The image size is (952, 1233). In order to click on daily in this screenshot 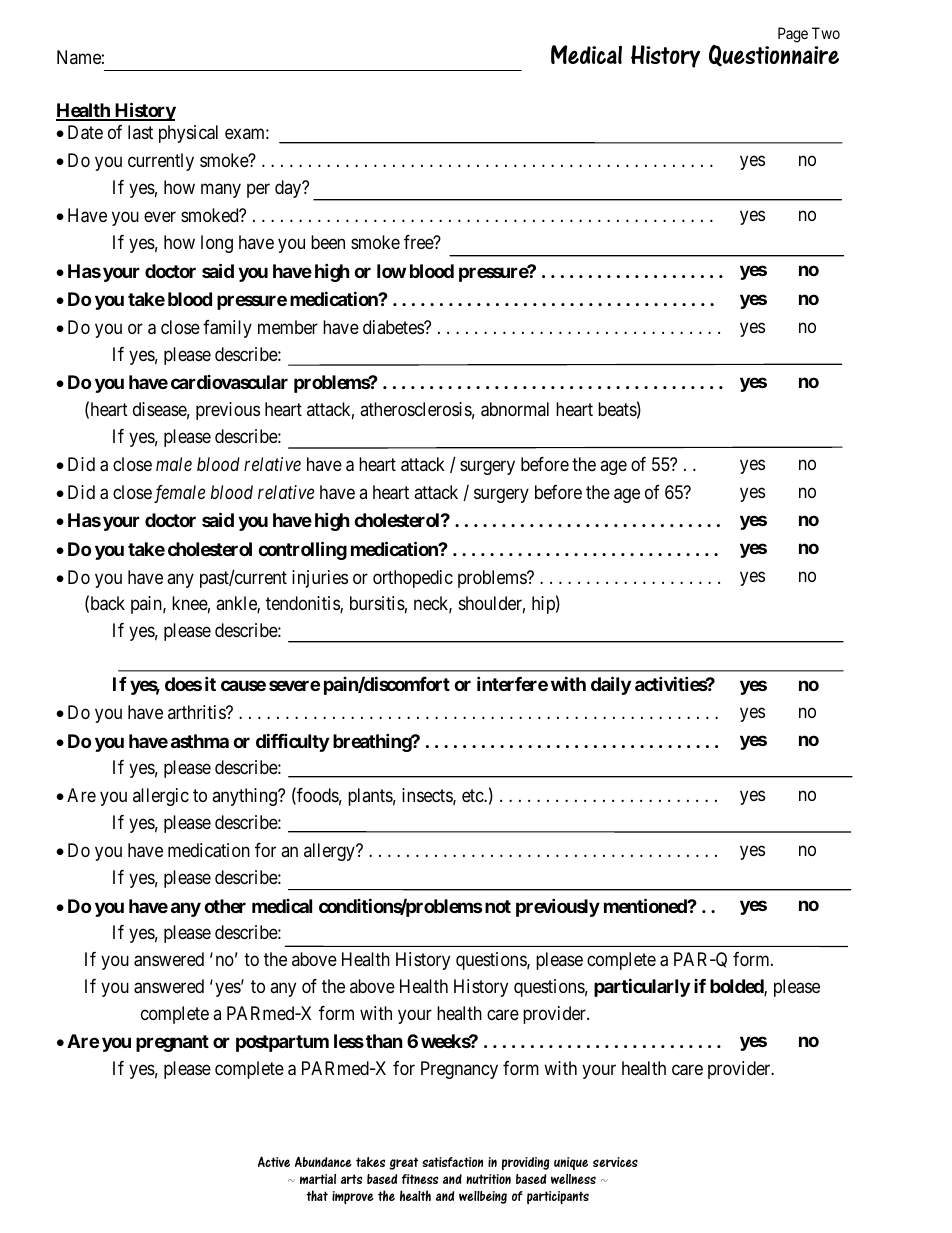, I will do `click(611, 685)`.
